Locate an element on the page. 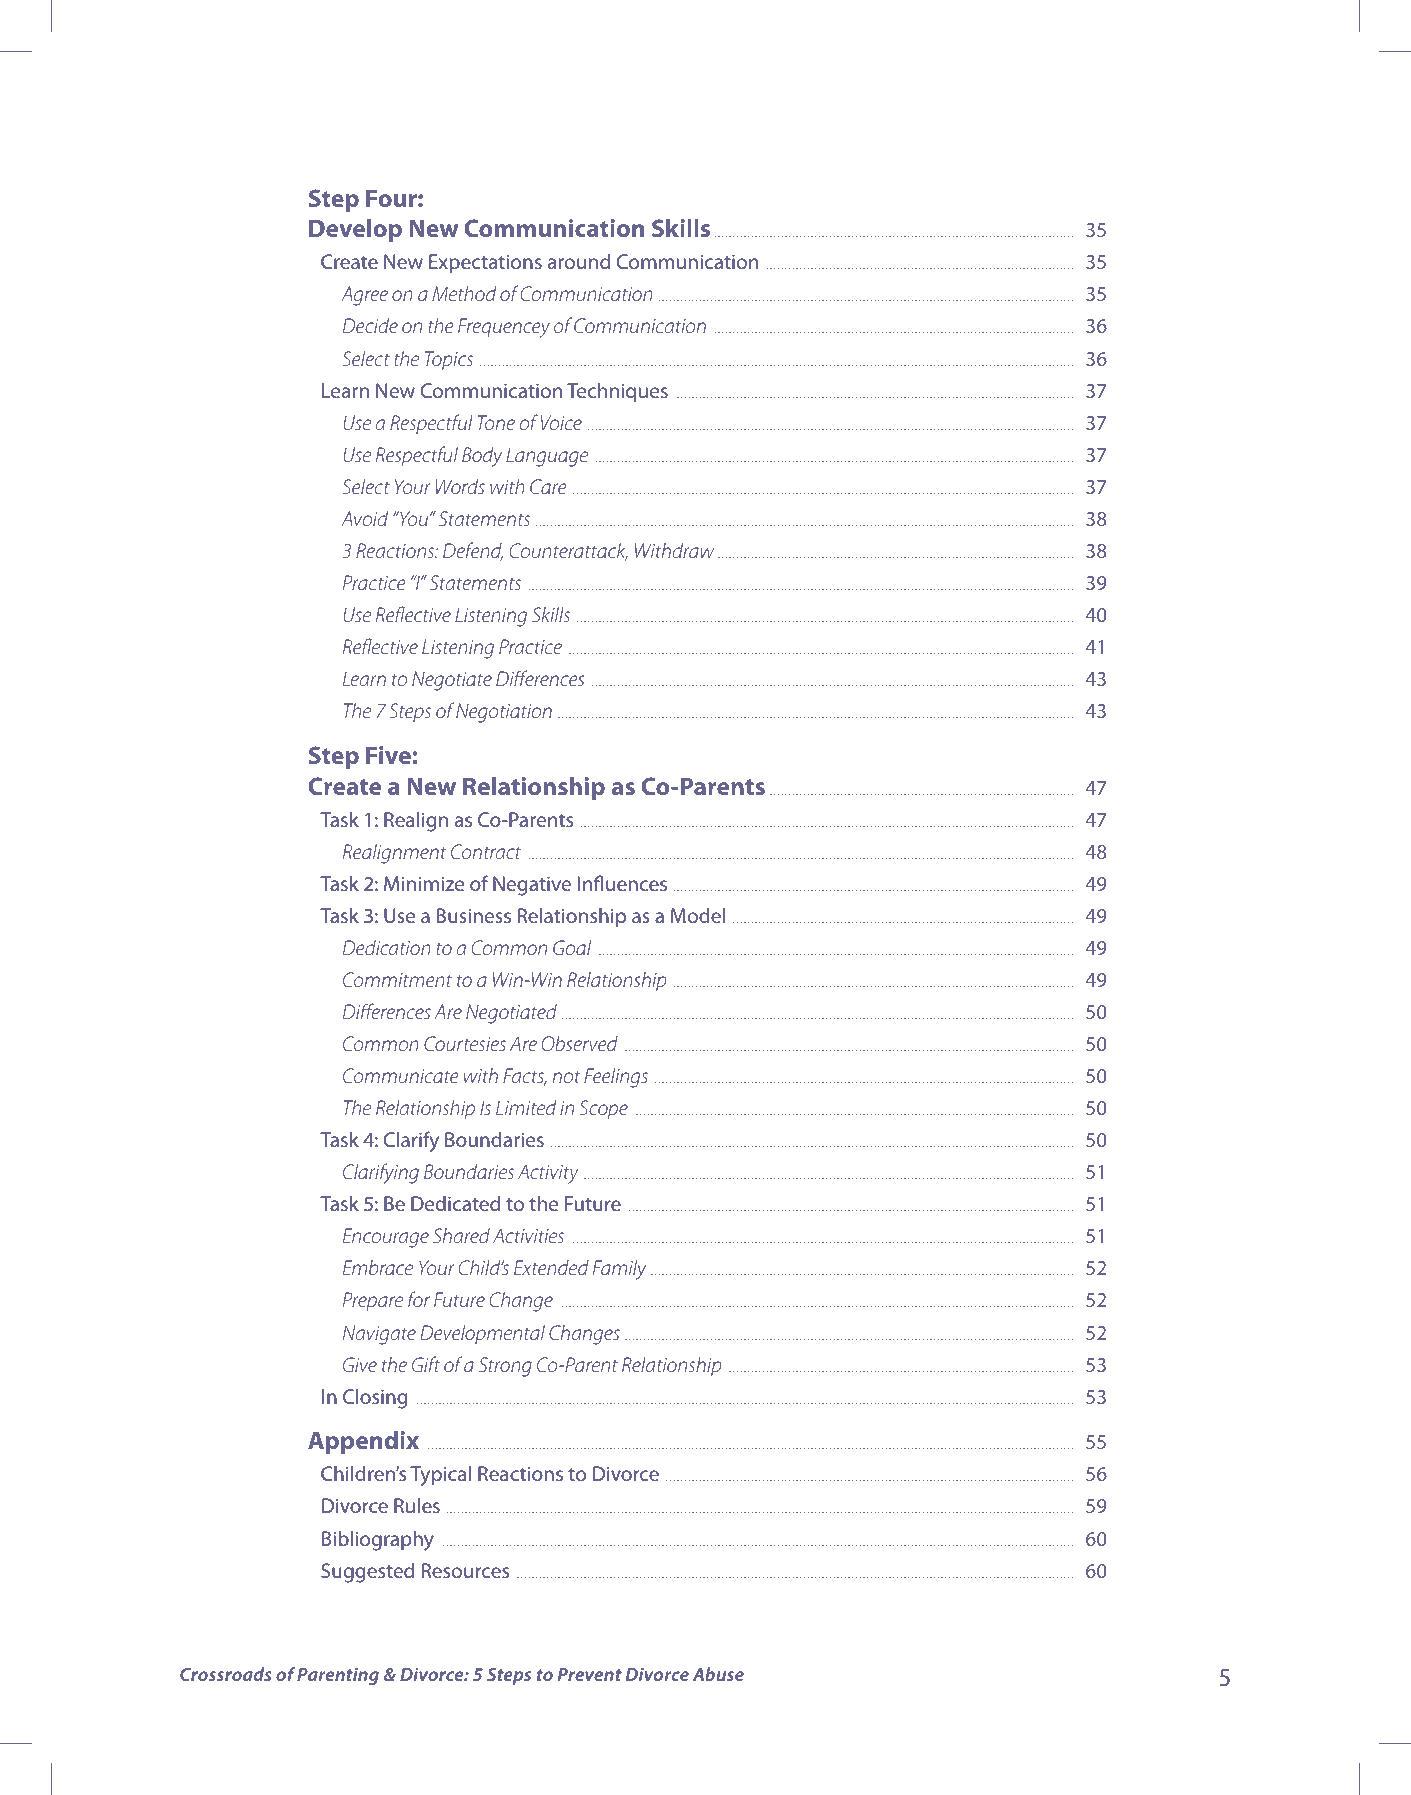 The image size is (1411, 1795). Give is located at coordinates (360, 1364).
